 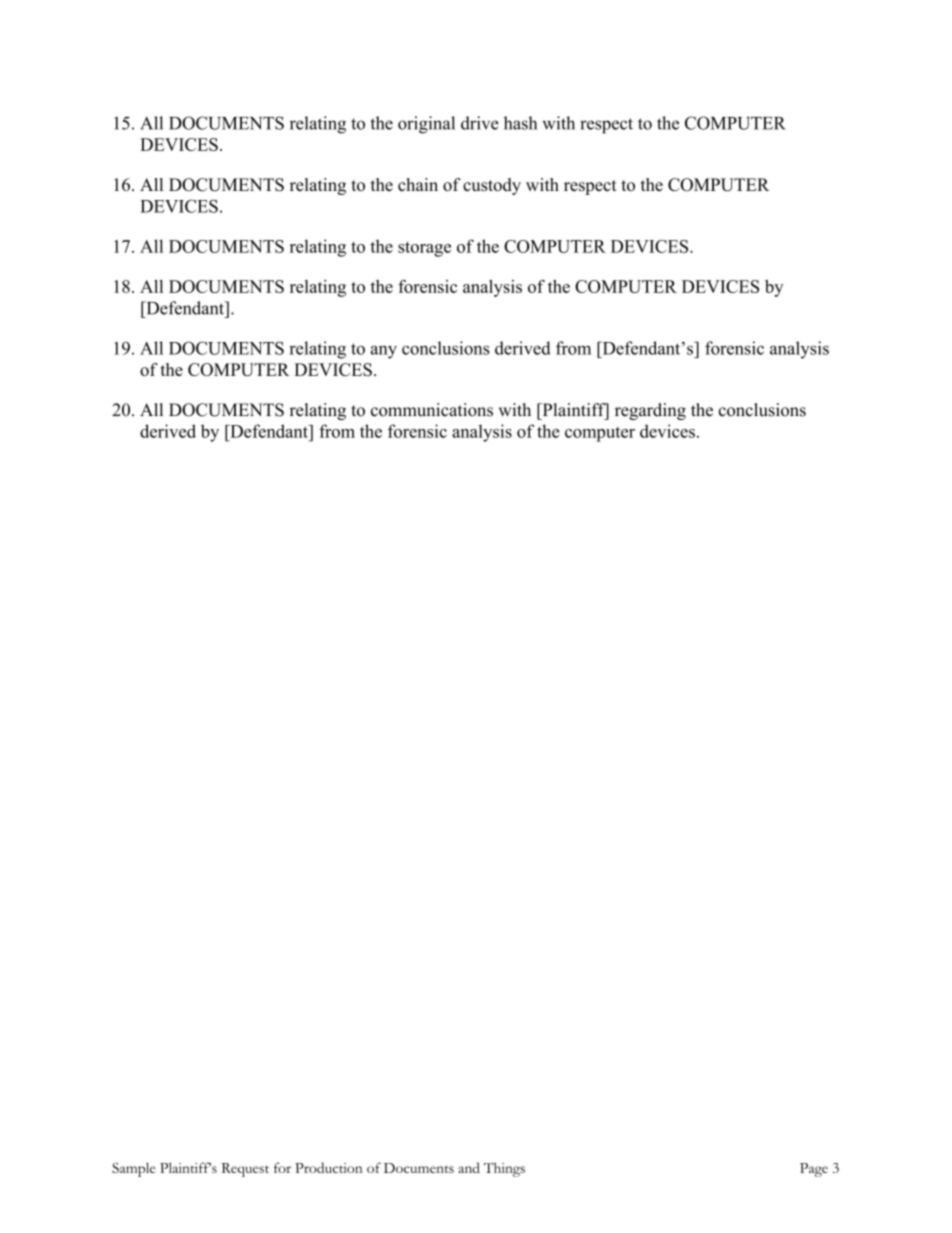 What do you see at coordinates (520, 123) in the screenshot?
I see `hash` at bounding box center [520, 123].
